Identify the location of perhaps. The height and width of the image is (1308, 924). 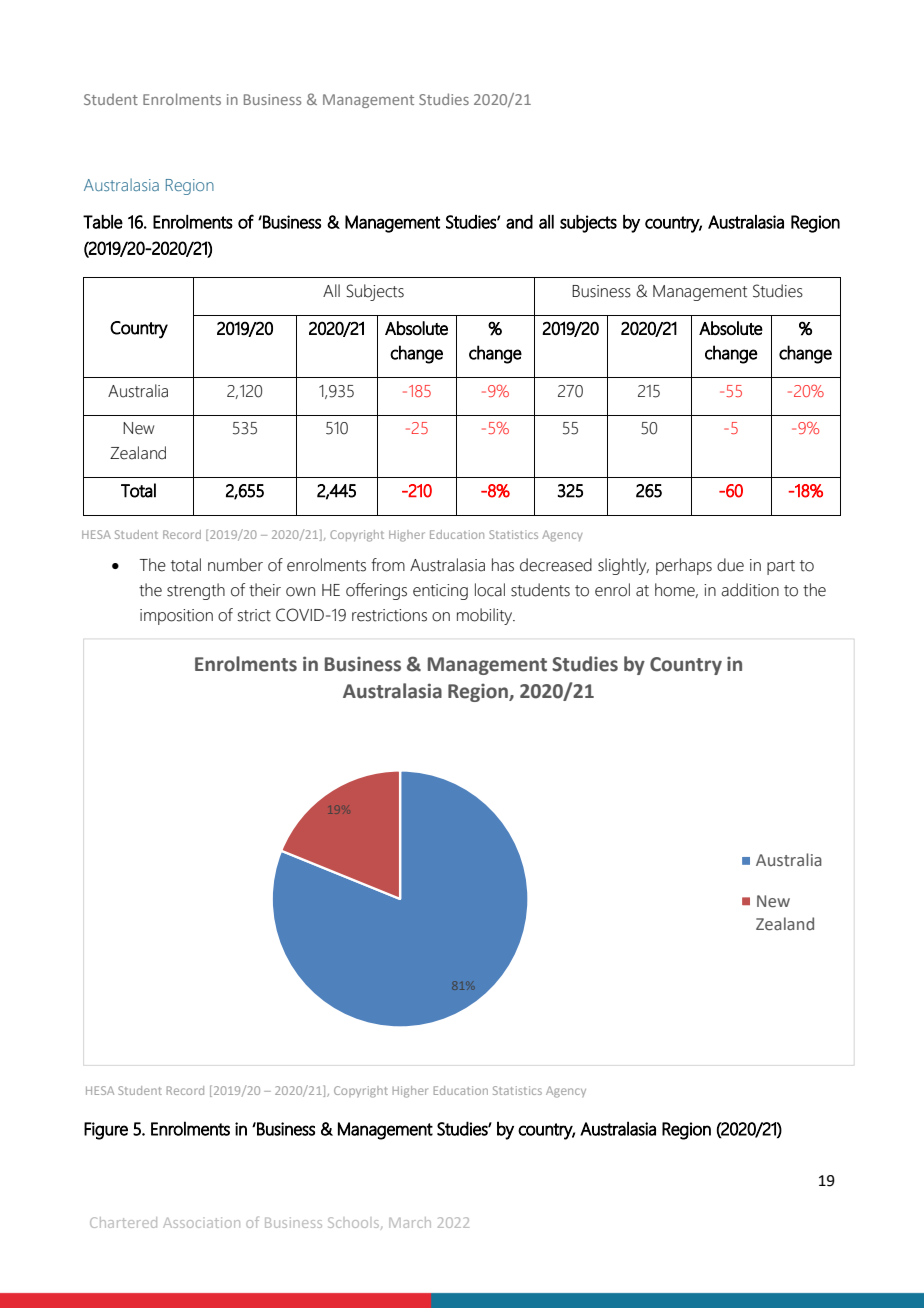
(684, 566).
